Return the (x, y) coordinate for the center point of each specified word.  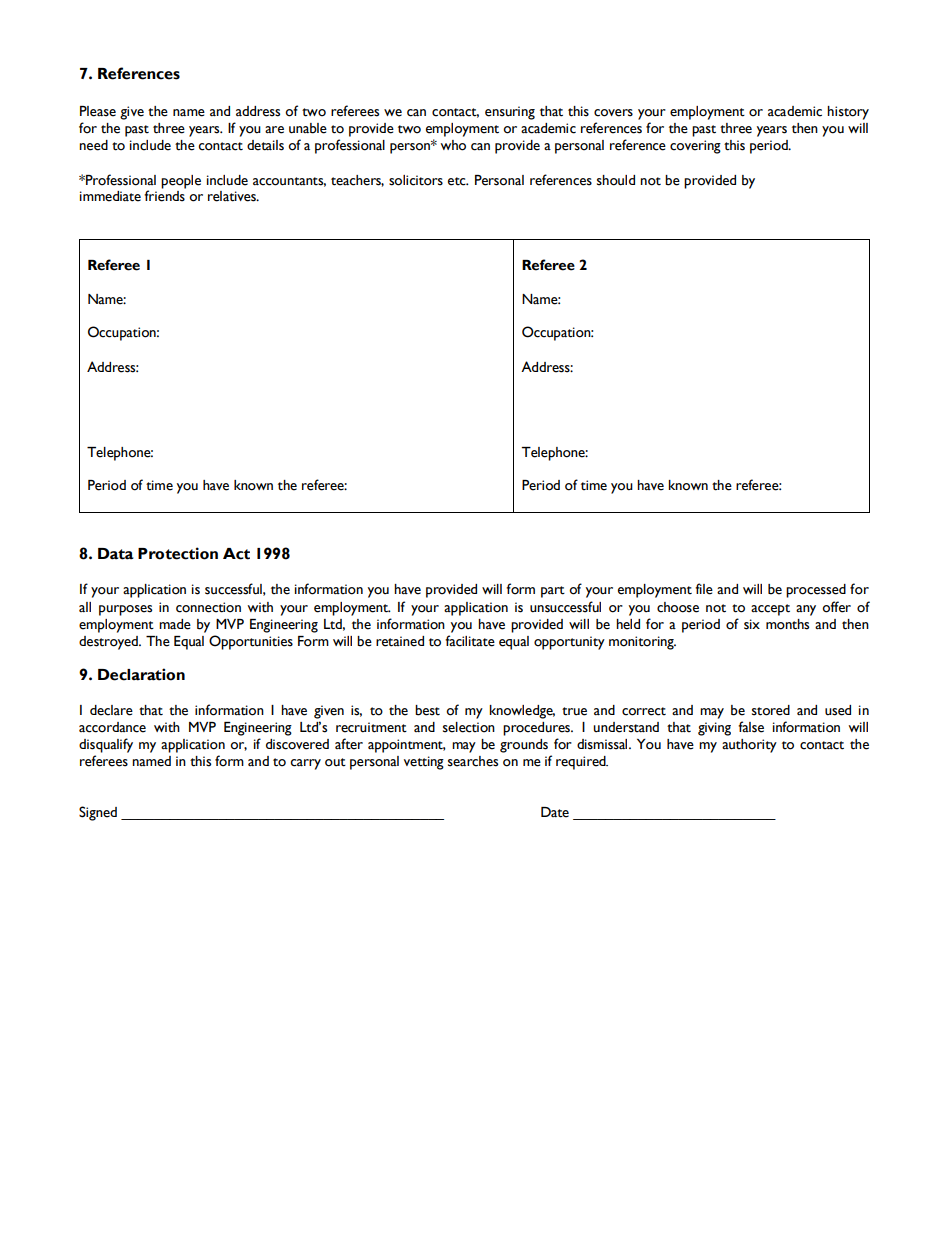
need (93, 145)
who (453, 145)
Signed (98, 813)
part (553, 592)
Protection (178, 553)
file (704, 589)
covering (695, 147)
